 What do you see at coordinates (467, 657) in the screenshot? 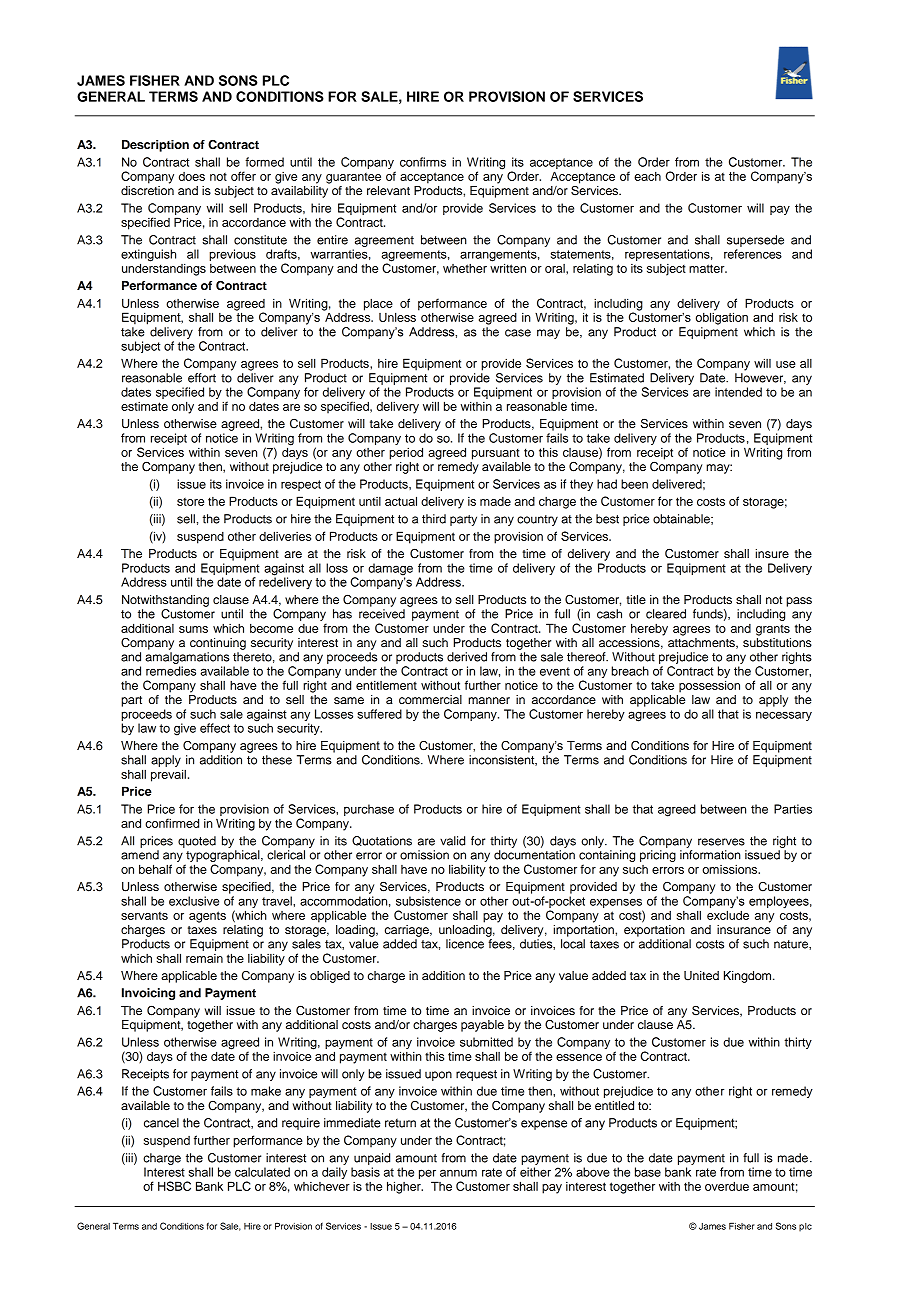
I see `derived` at bounding box center [467, 657].
